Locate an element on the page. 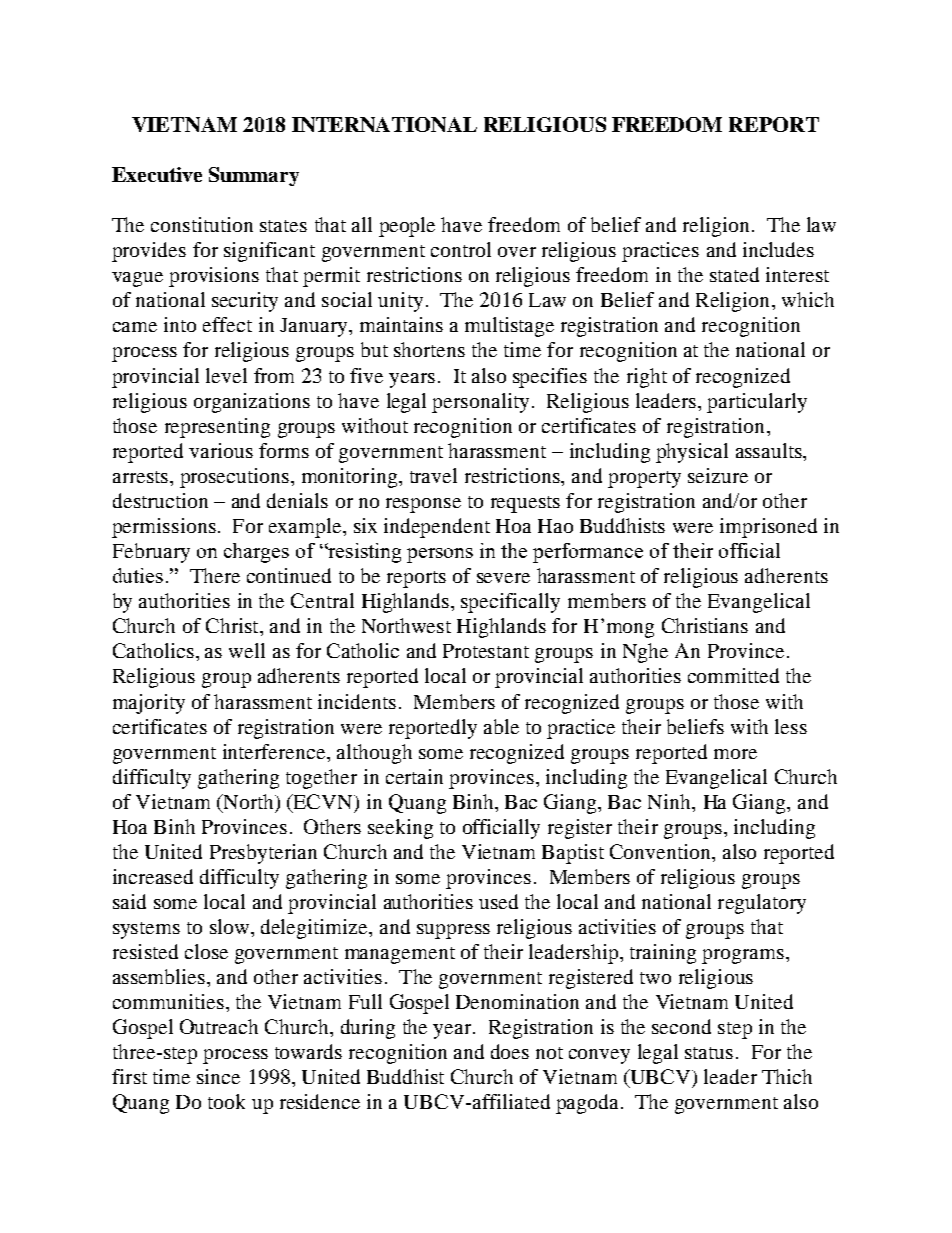 This image has height=1233, width=952. constitution is located at coordinates (202, 224).
